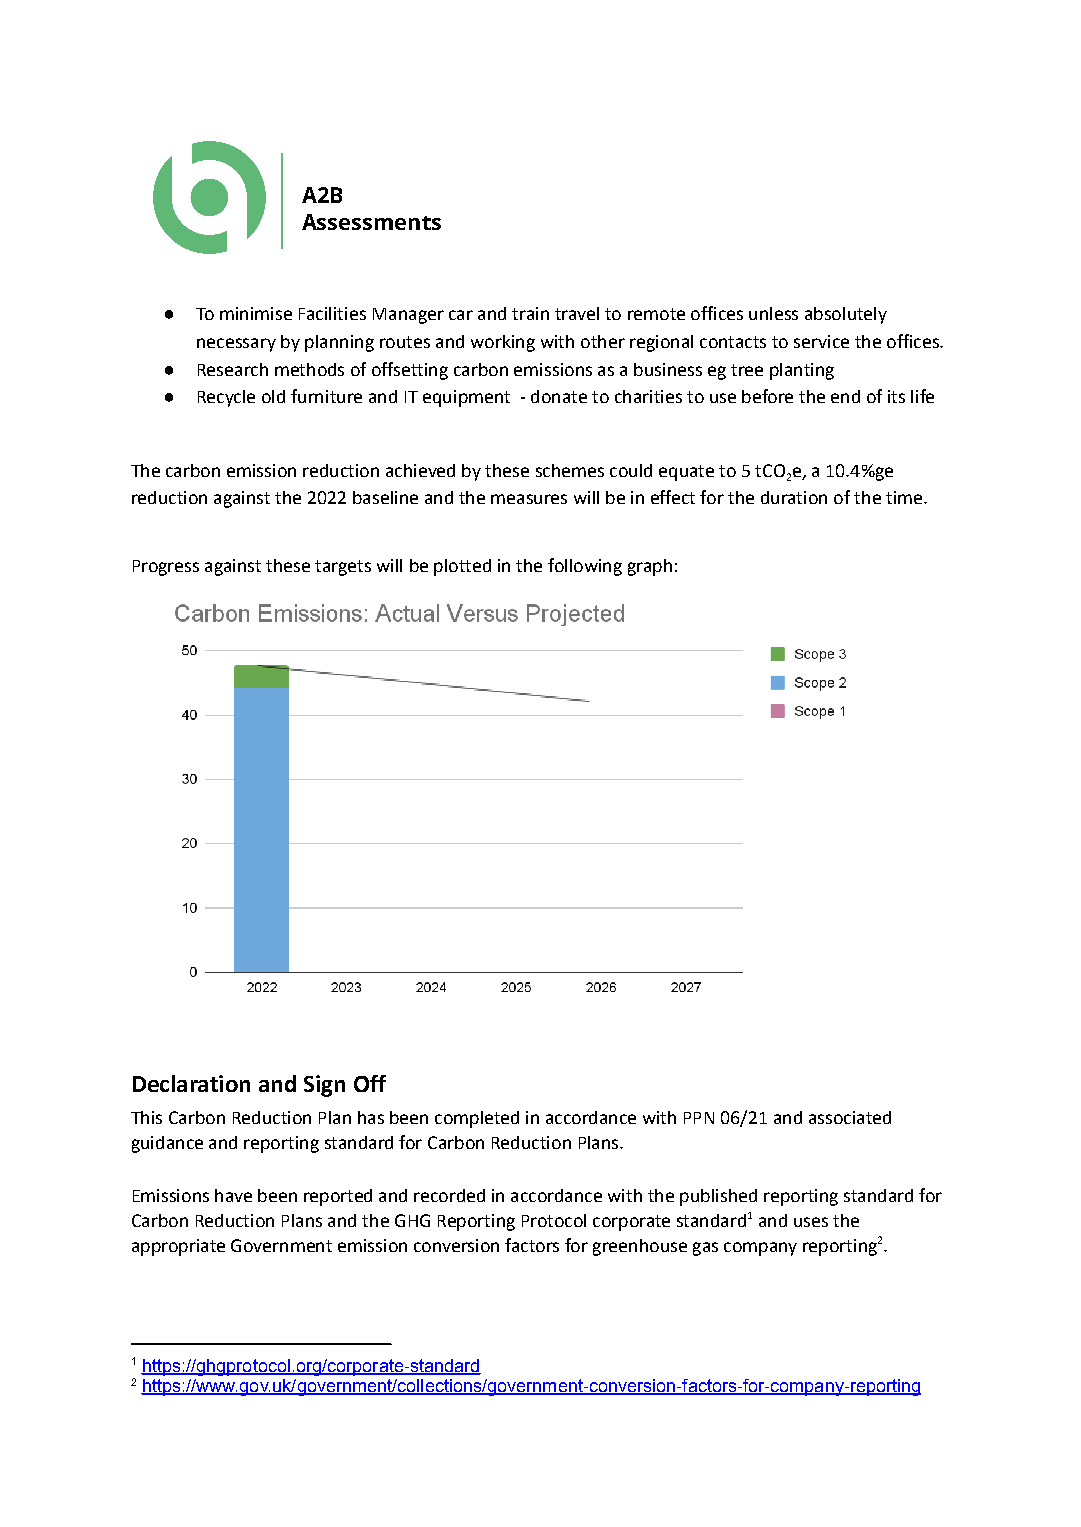 Image resolution: width=1081 pixels, height=1527 pixels. What do you see at coordinates (233, 1195) in the screenshot?
I see `have` at bounding box center [233, 1195].
